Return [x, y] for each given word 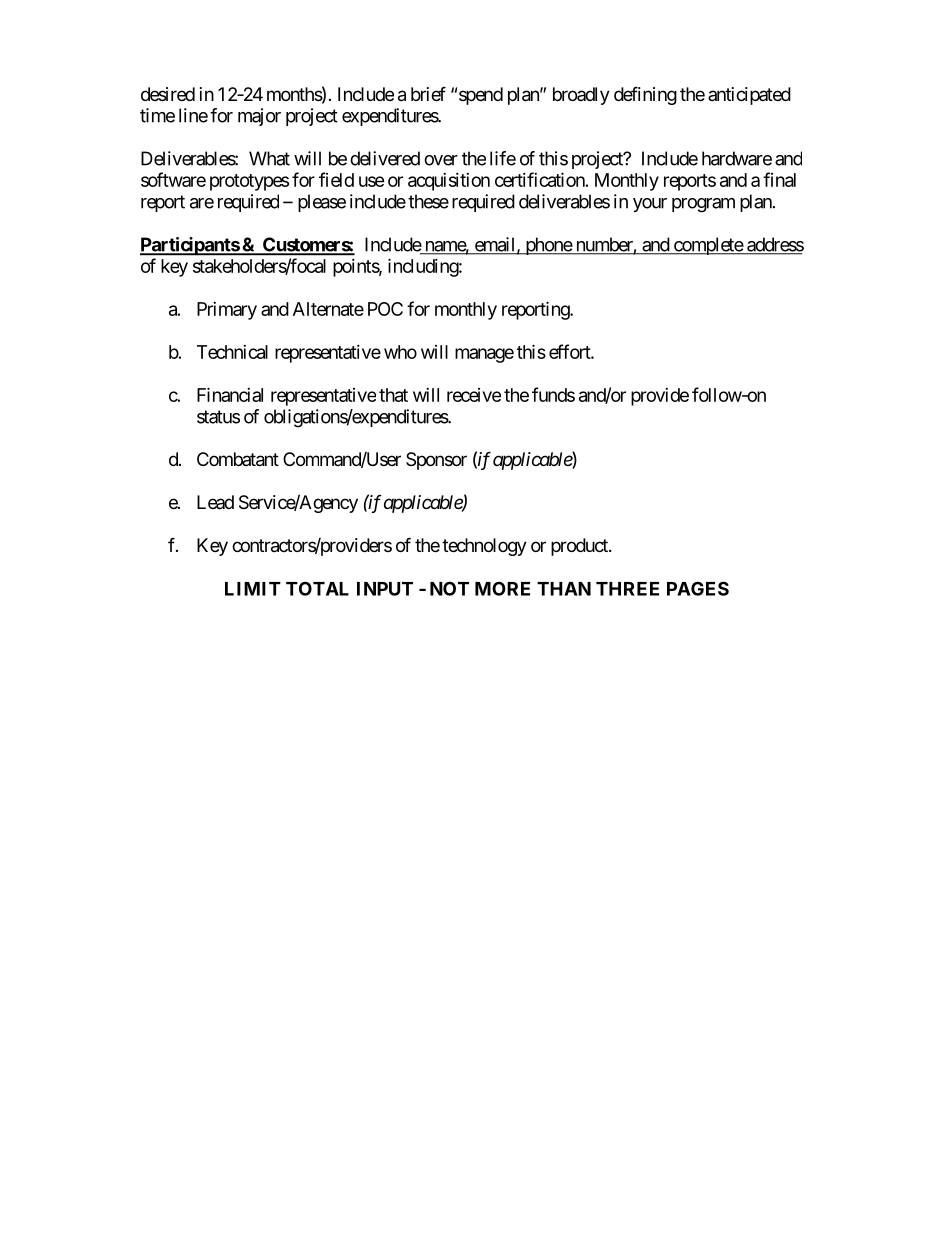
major [259, 117]
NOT [449, 588]
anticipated [749, 96]
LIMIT [253, 589]
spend [481, 96]
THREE [627, 589]
